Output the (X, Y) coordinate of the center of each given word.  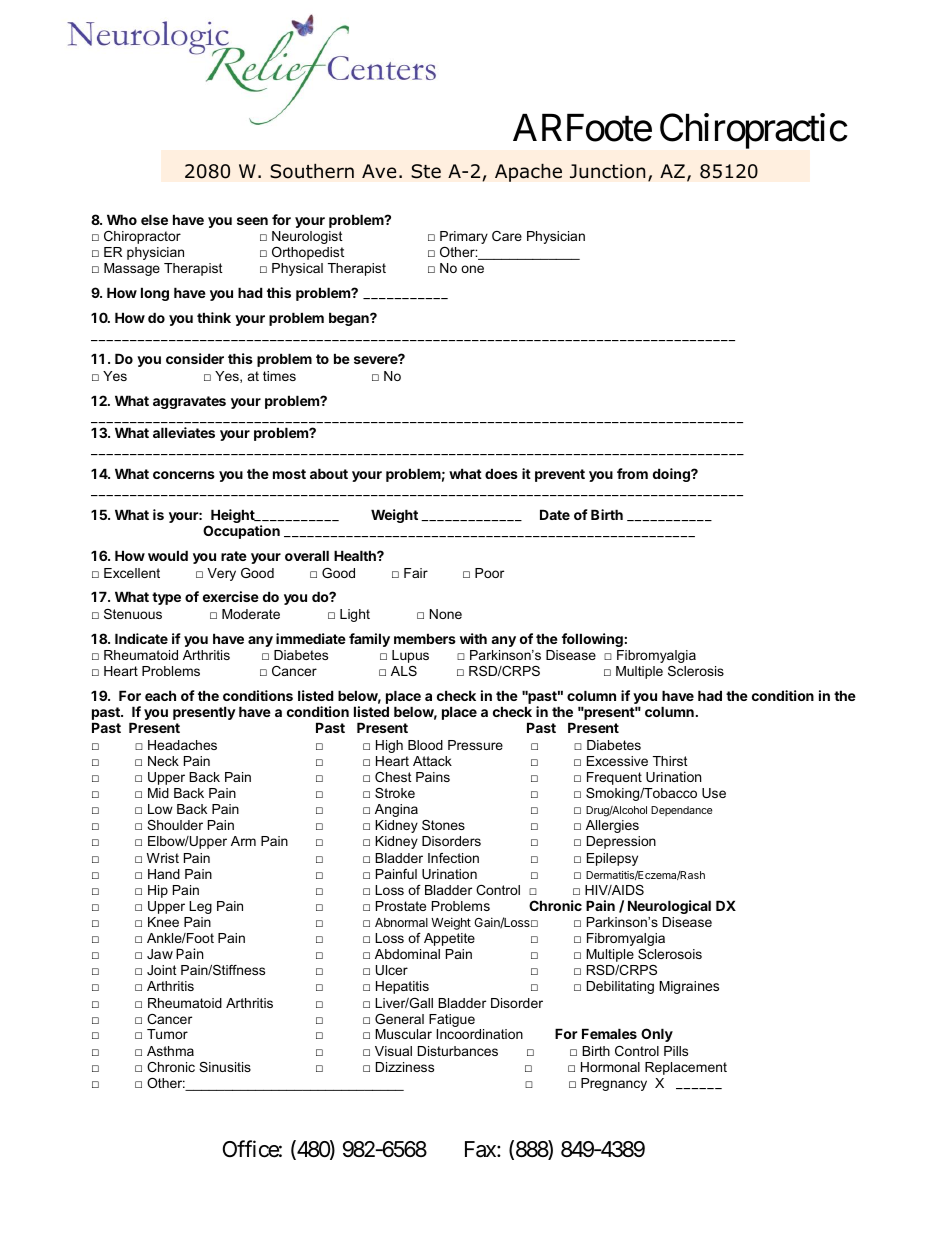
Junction (607, 171)
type (166, 598)
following (592, 640)
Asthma (170, 1051)
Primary (464, 237)
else (154, 219)
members (425, 638)
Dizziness (405, 1067)
